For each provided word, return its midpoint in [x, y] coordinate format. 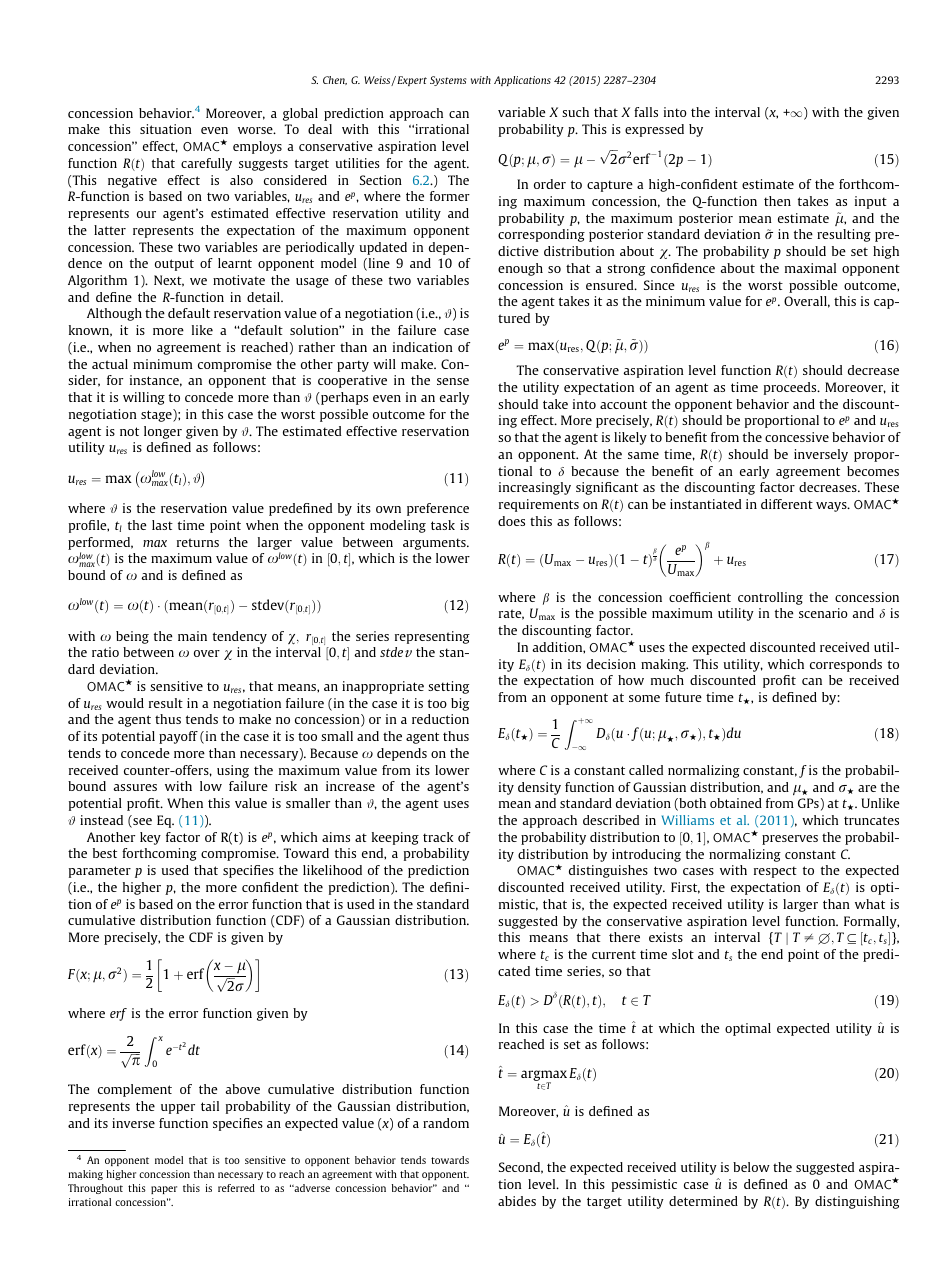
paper [164, 1190]
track [438, 837]
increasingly [535, 488]
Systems [448, 81]
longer [163, 432]
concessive [797, 437]
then [777, 201]
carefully [206, 164]
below [751, 1167]
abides [517, 1201]
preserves [790, 840]
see [141, 823]
